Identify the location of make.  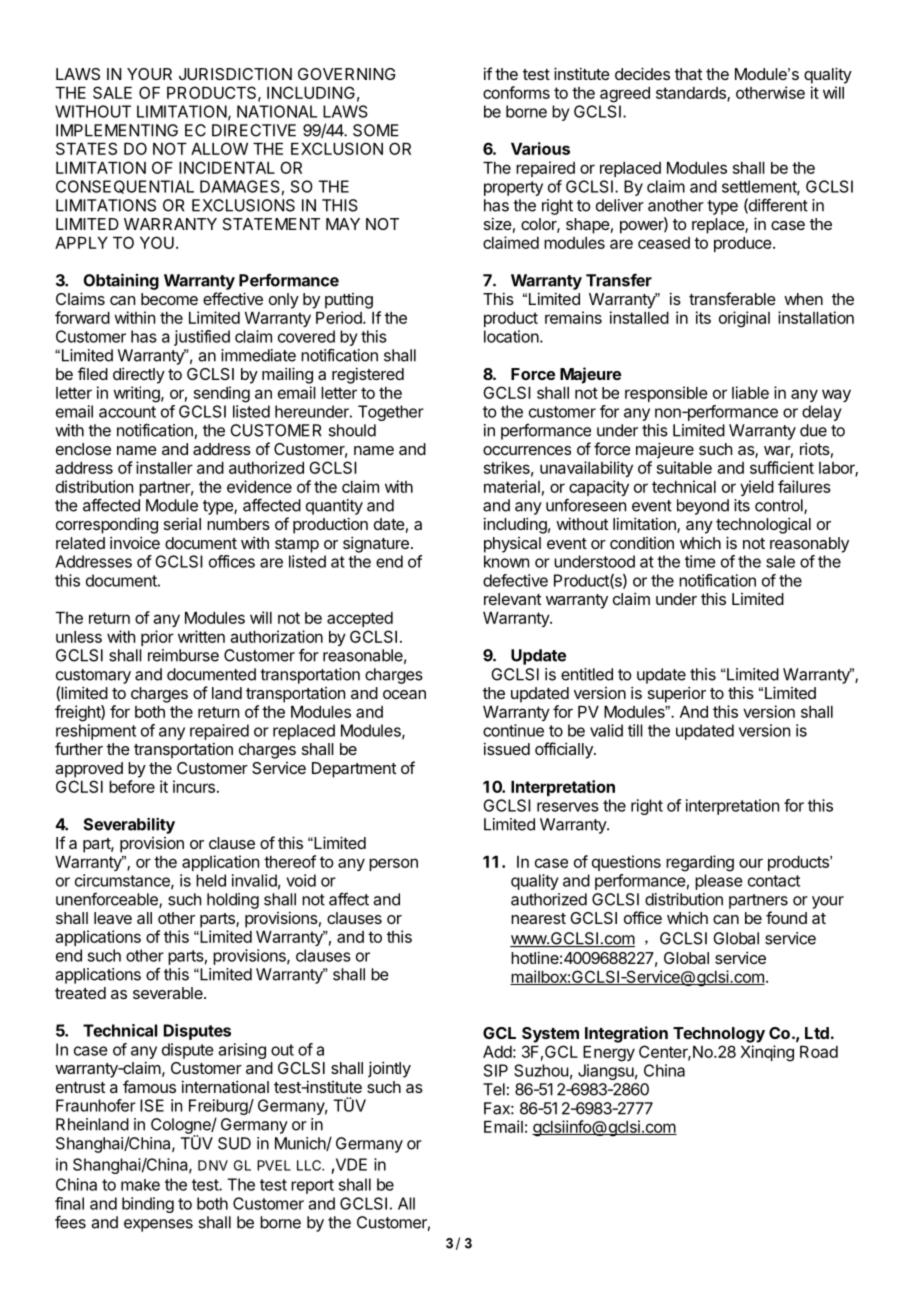
(140, 1185).
